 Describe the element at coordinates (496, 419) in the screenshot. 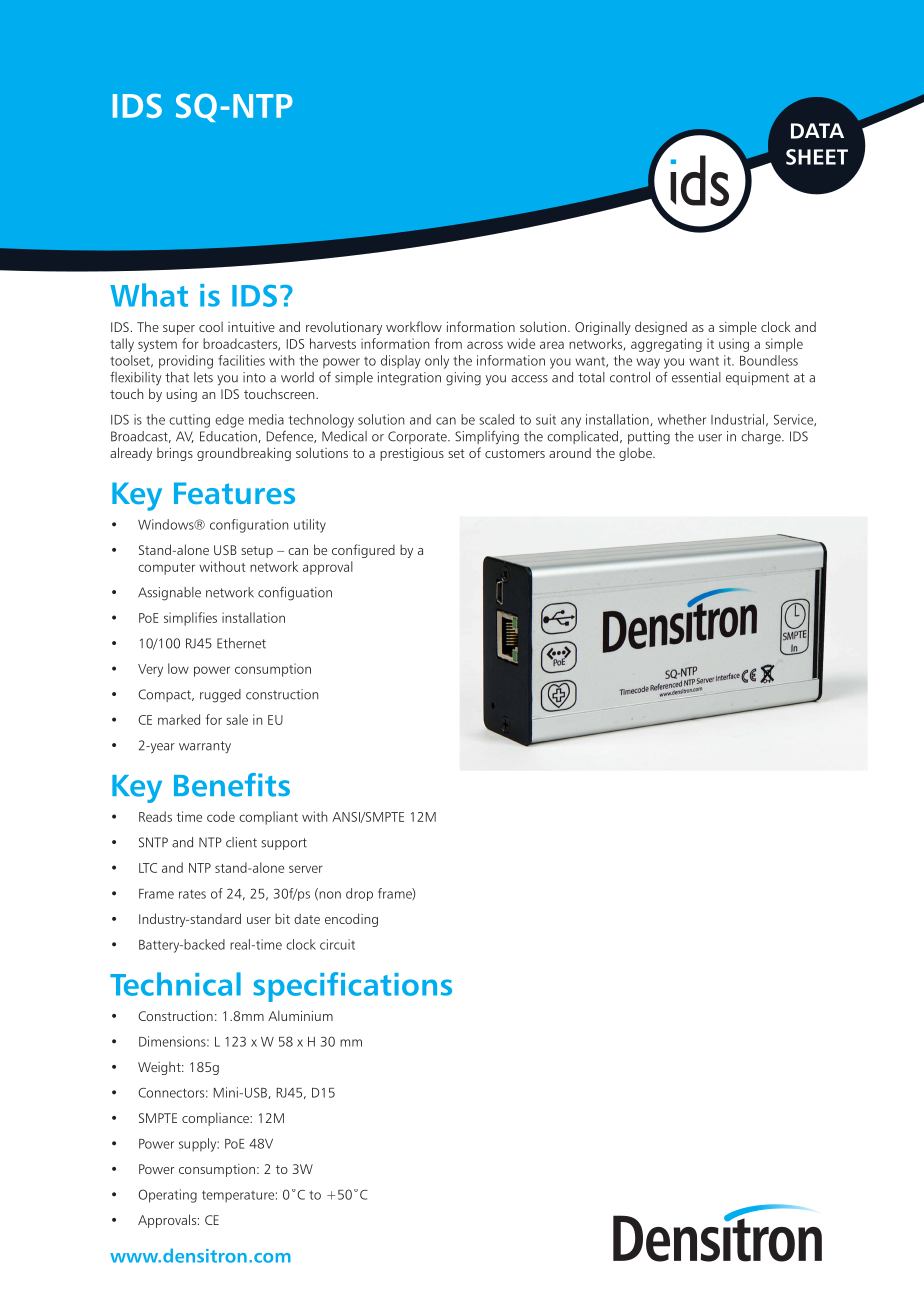

I see `scaled` at that location.
